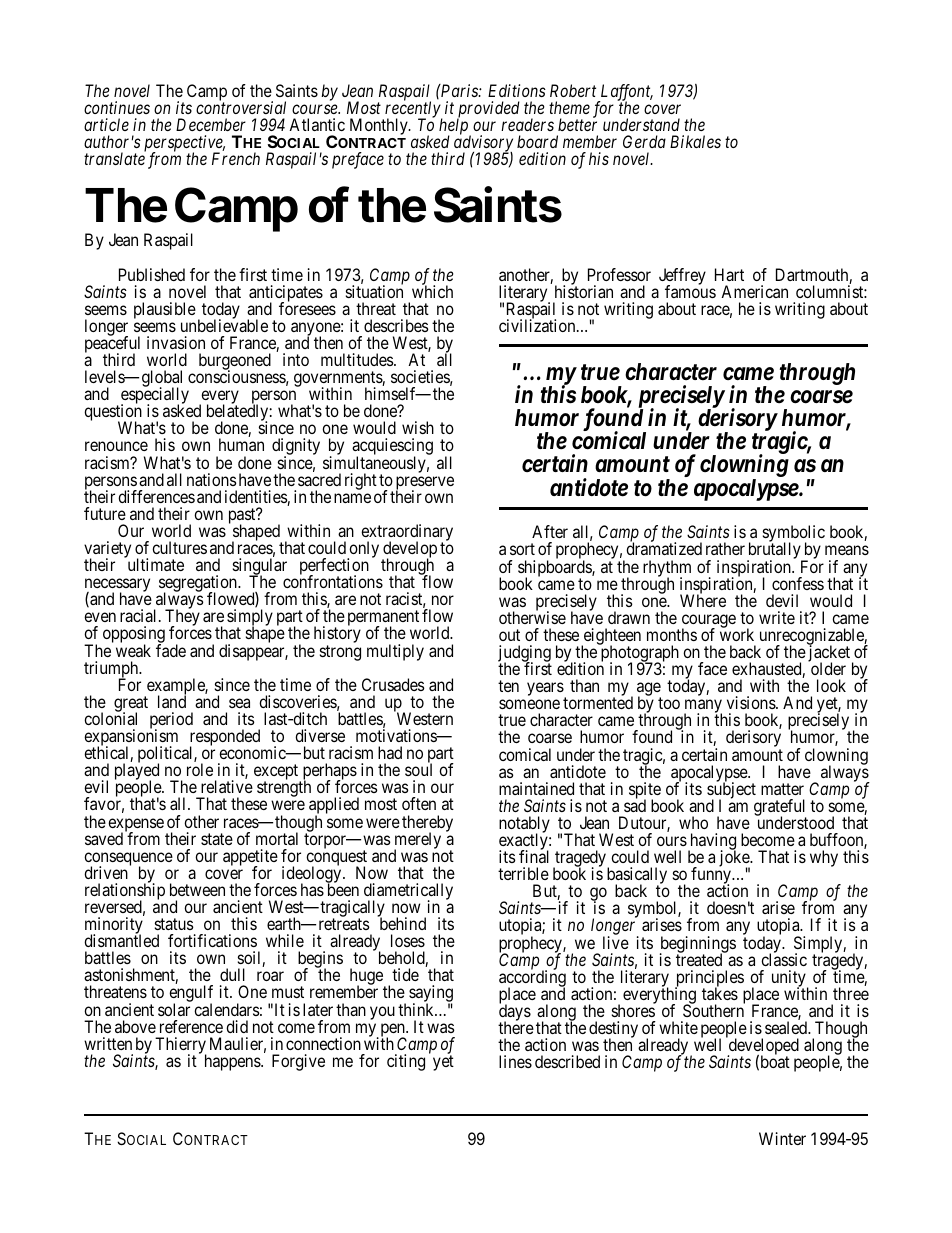  I want to click on role, so click(200, 769).
